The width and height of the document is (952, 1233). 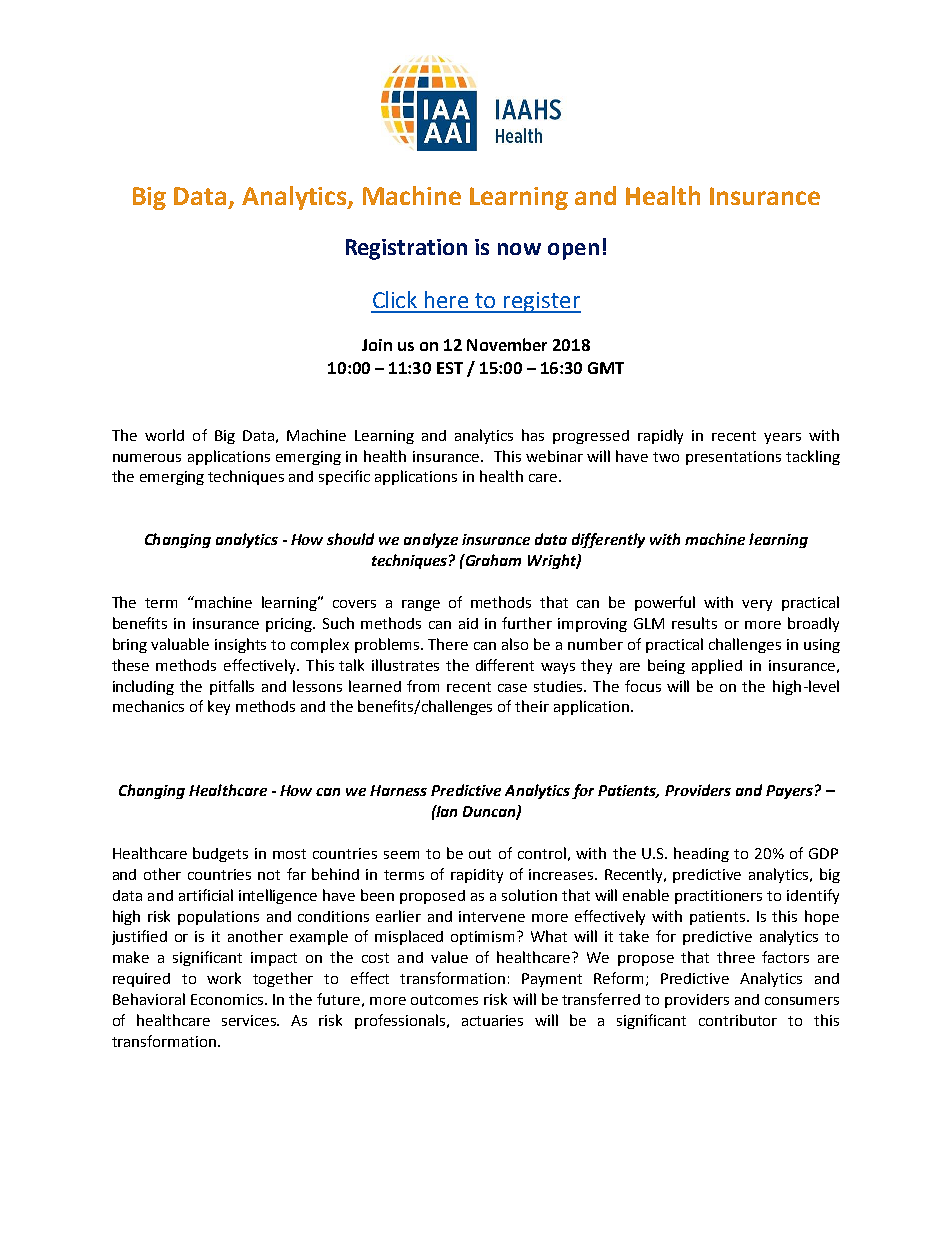 What do you see at coordinates (228, 999) in the document?
I see `Economics` at bounding box center [228, 999].
